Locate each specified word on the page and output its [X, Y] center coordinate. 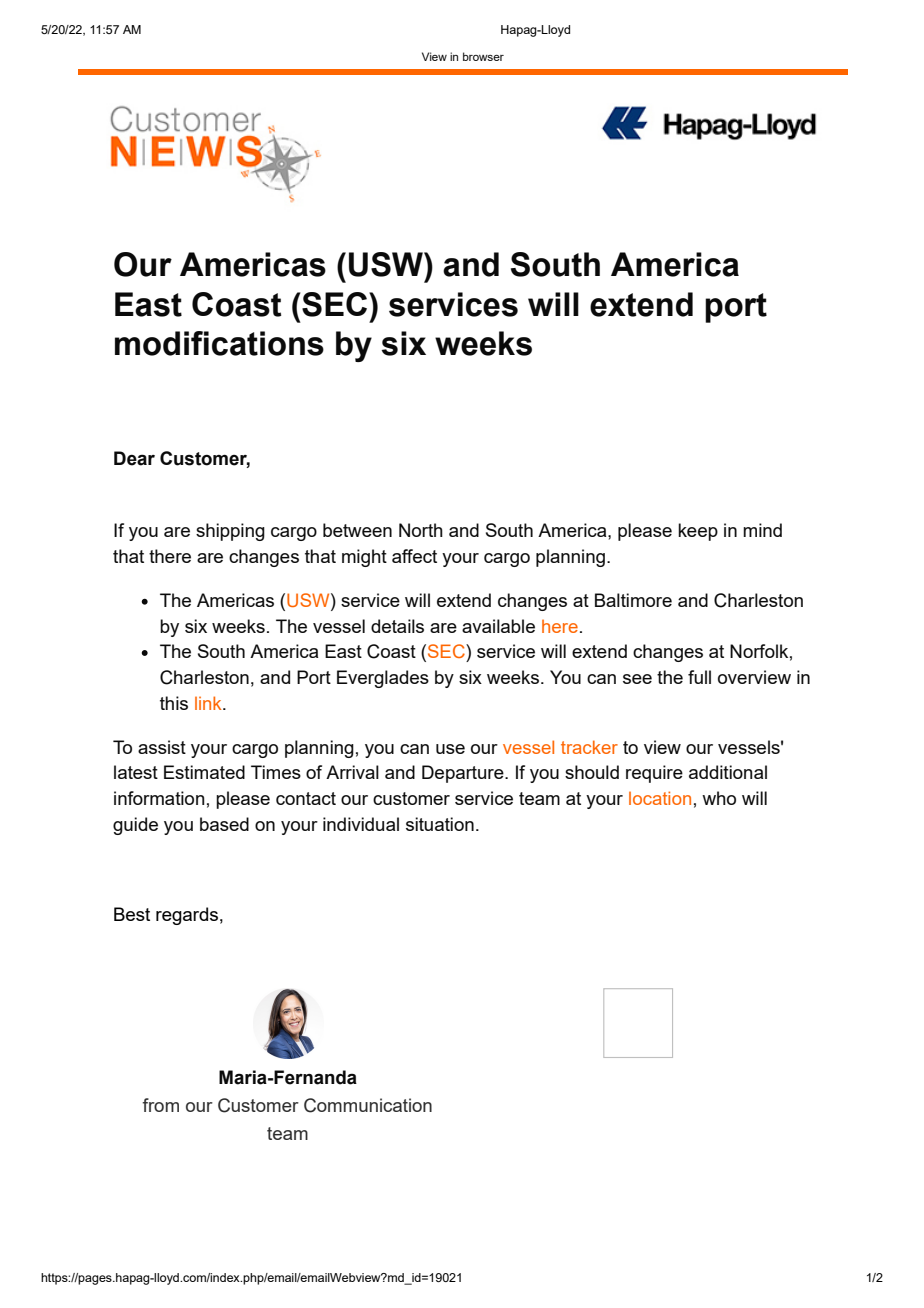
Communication [368, 1105]
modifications [219, 343]
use [450, 749]
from [160, 1105]
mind [762, 530]
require [654, 774]
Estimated [204, 772]
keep [698, 532]
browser [483, 56]
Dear [134, 458]
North [421, 530]
